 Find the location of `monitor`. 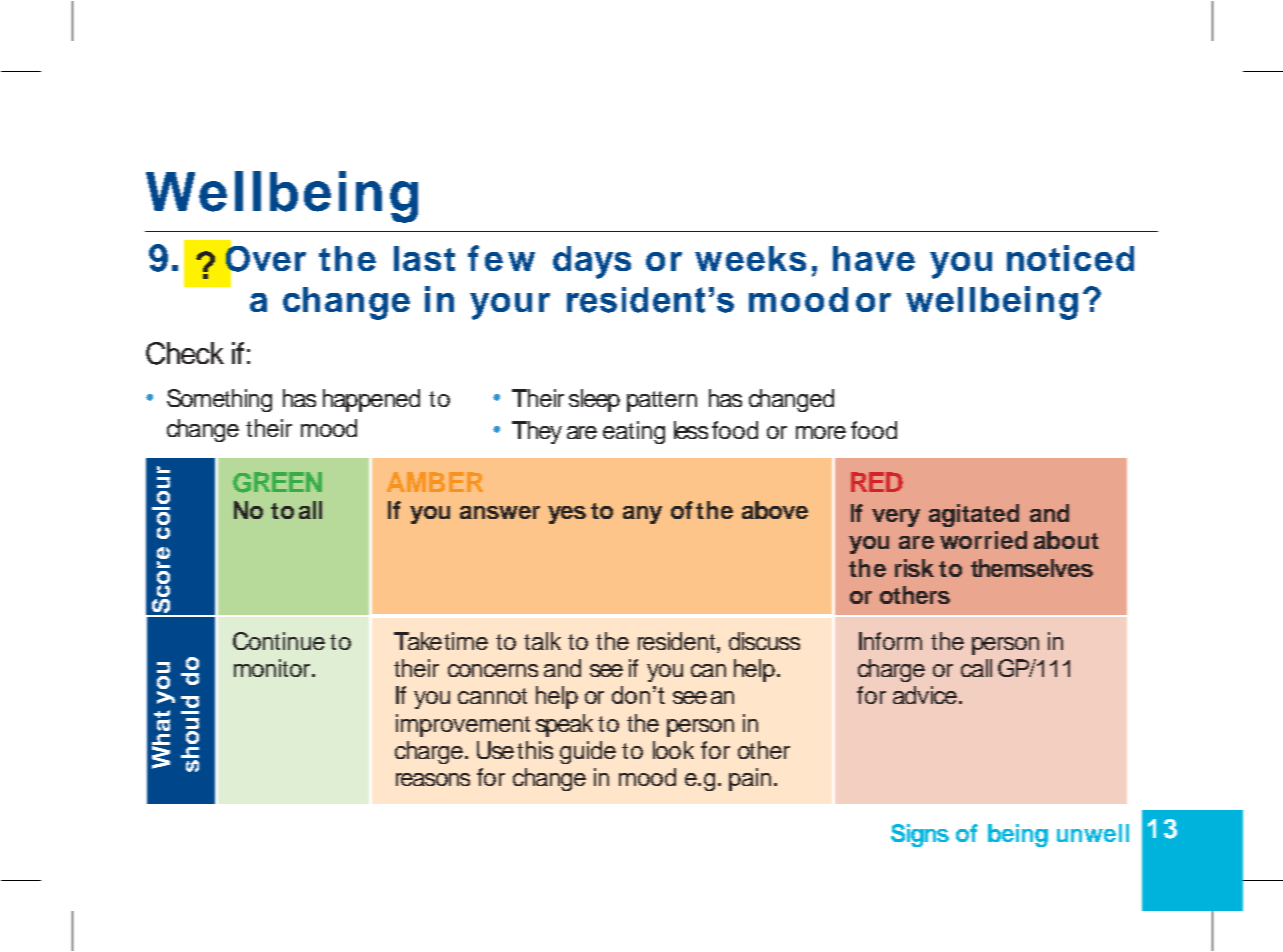

monitor is located at coordinates (273, 668).
